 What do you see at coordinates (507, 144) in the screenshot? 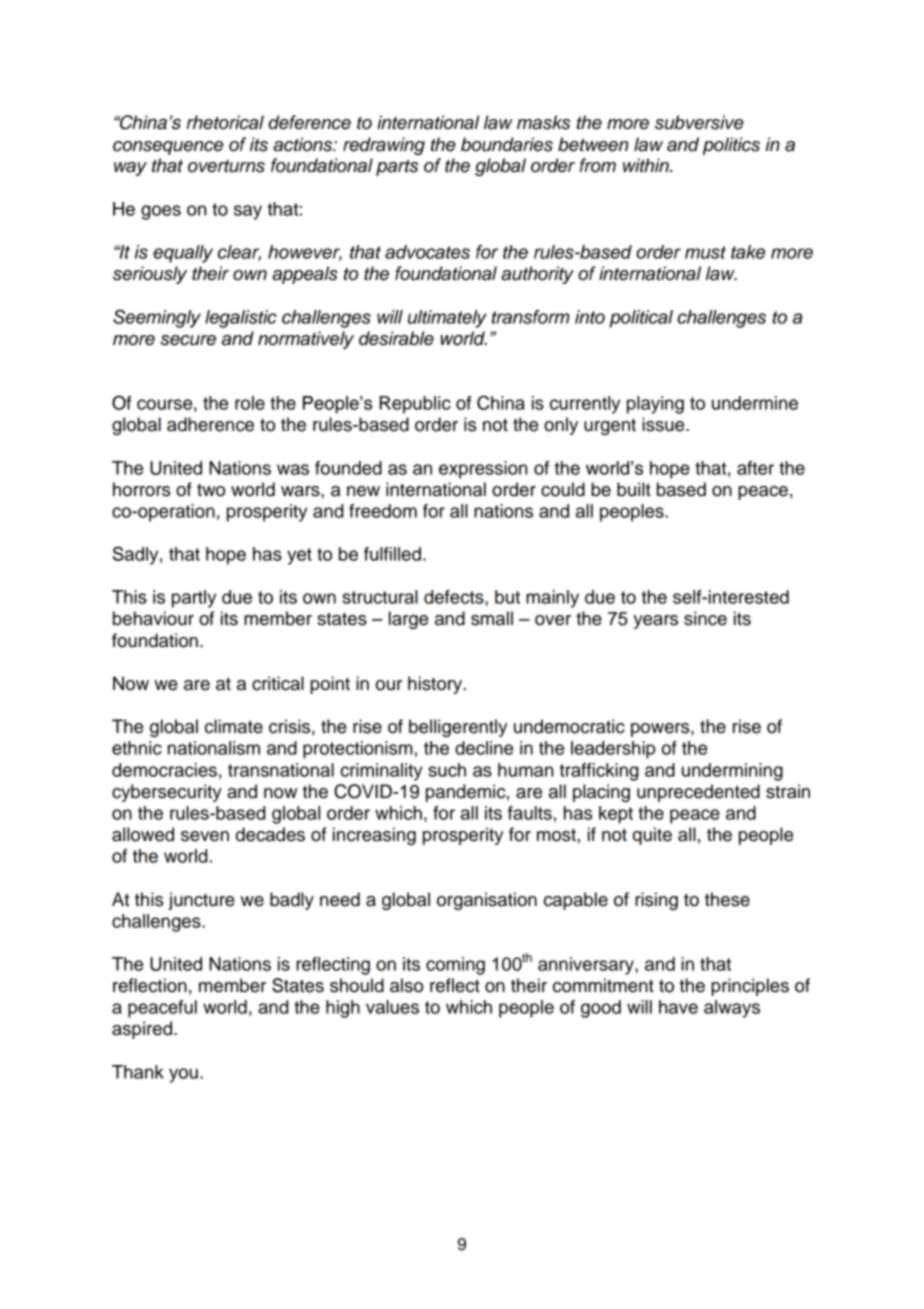
I see `boundaries` at bounding box center [507, 144].
